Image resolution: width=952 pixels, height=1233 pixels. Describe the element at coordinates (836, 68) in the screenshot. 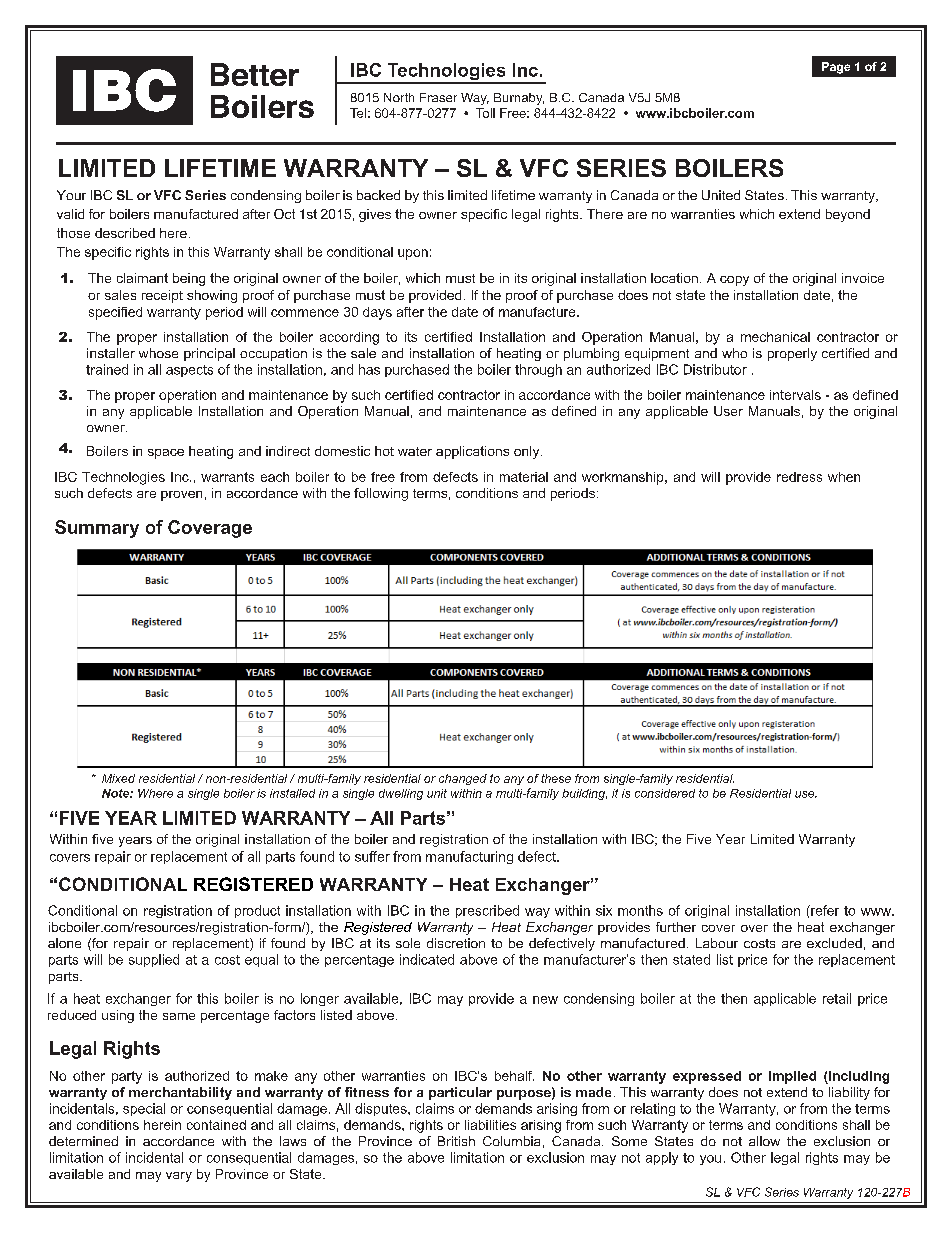

I see `Page` at that location.
